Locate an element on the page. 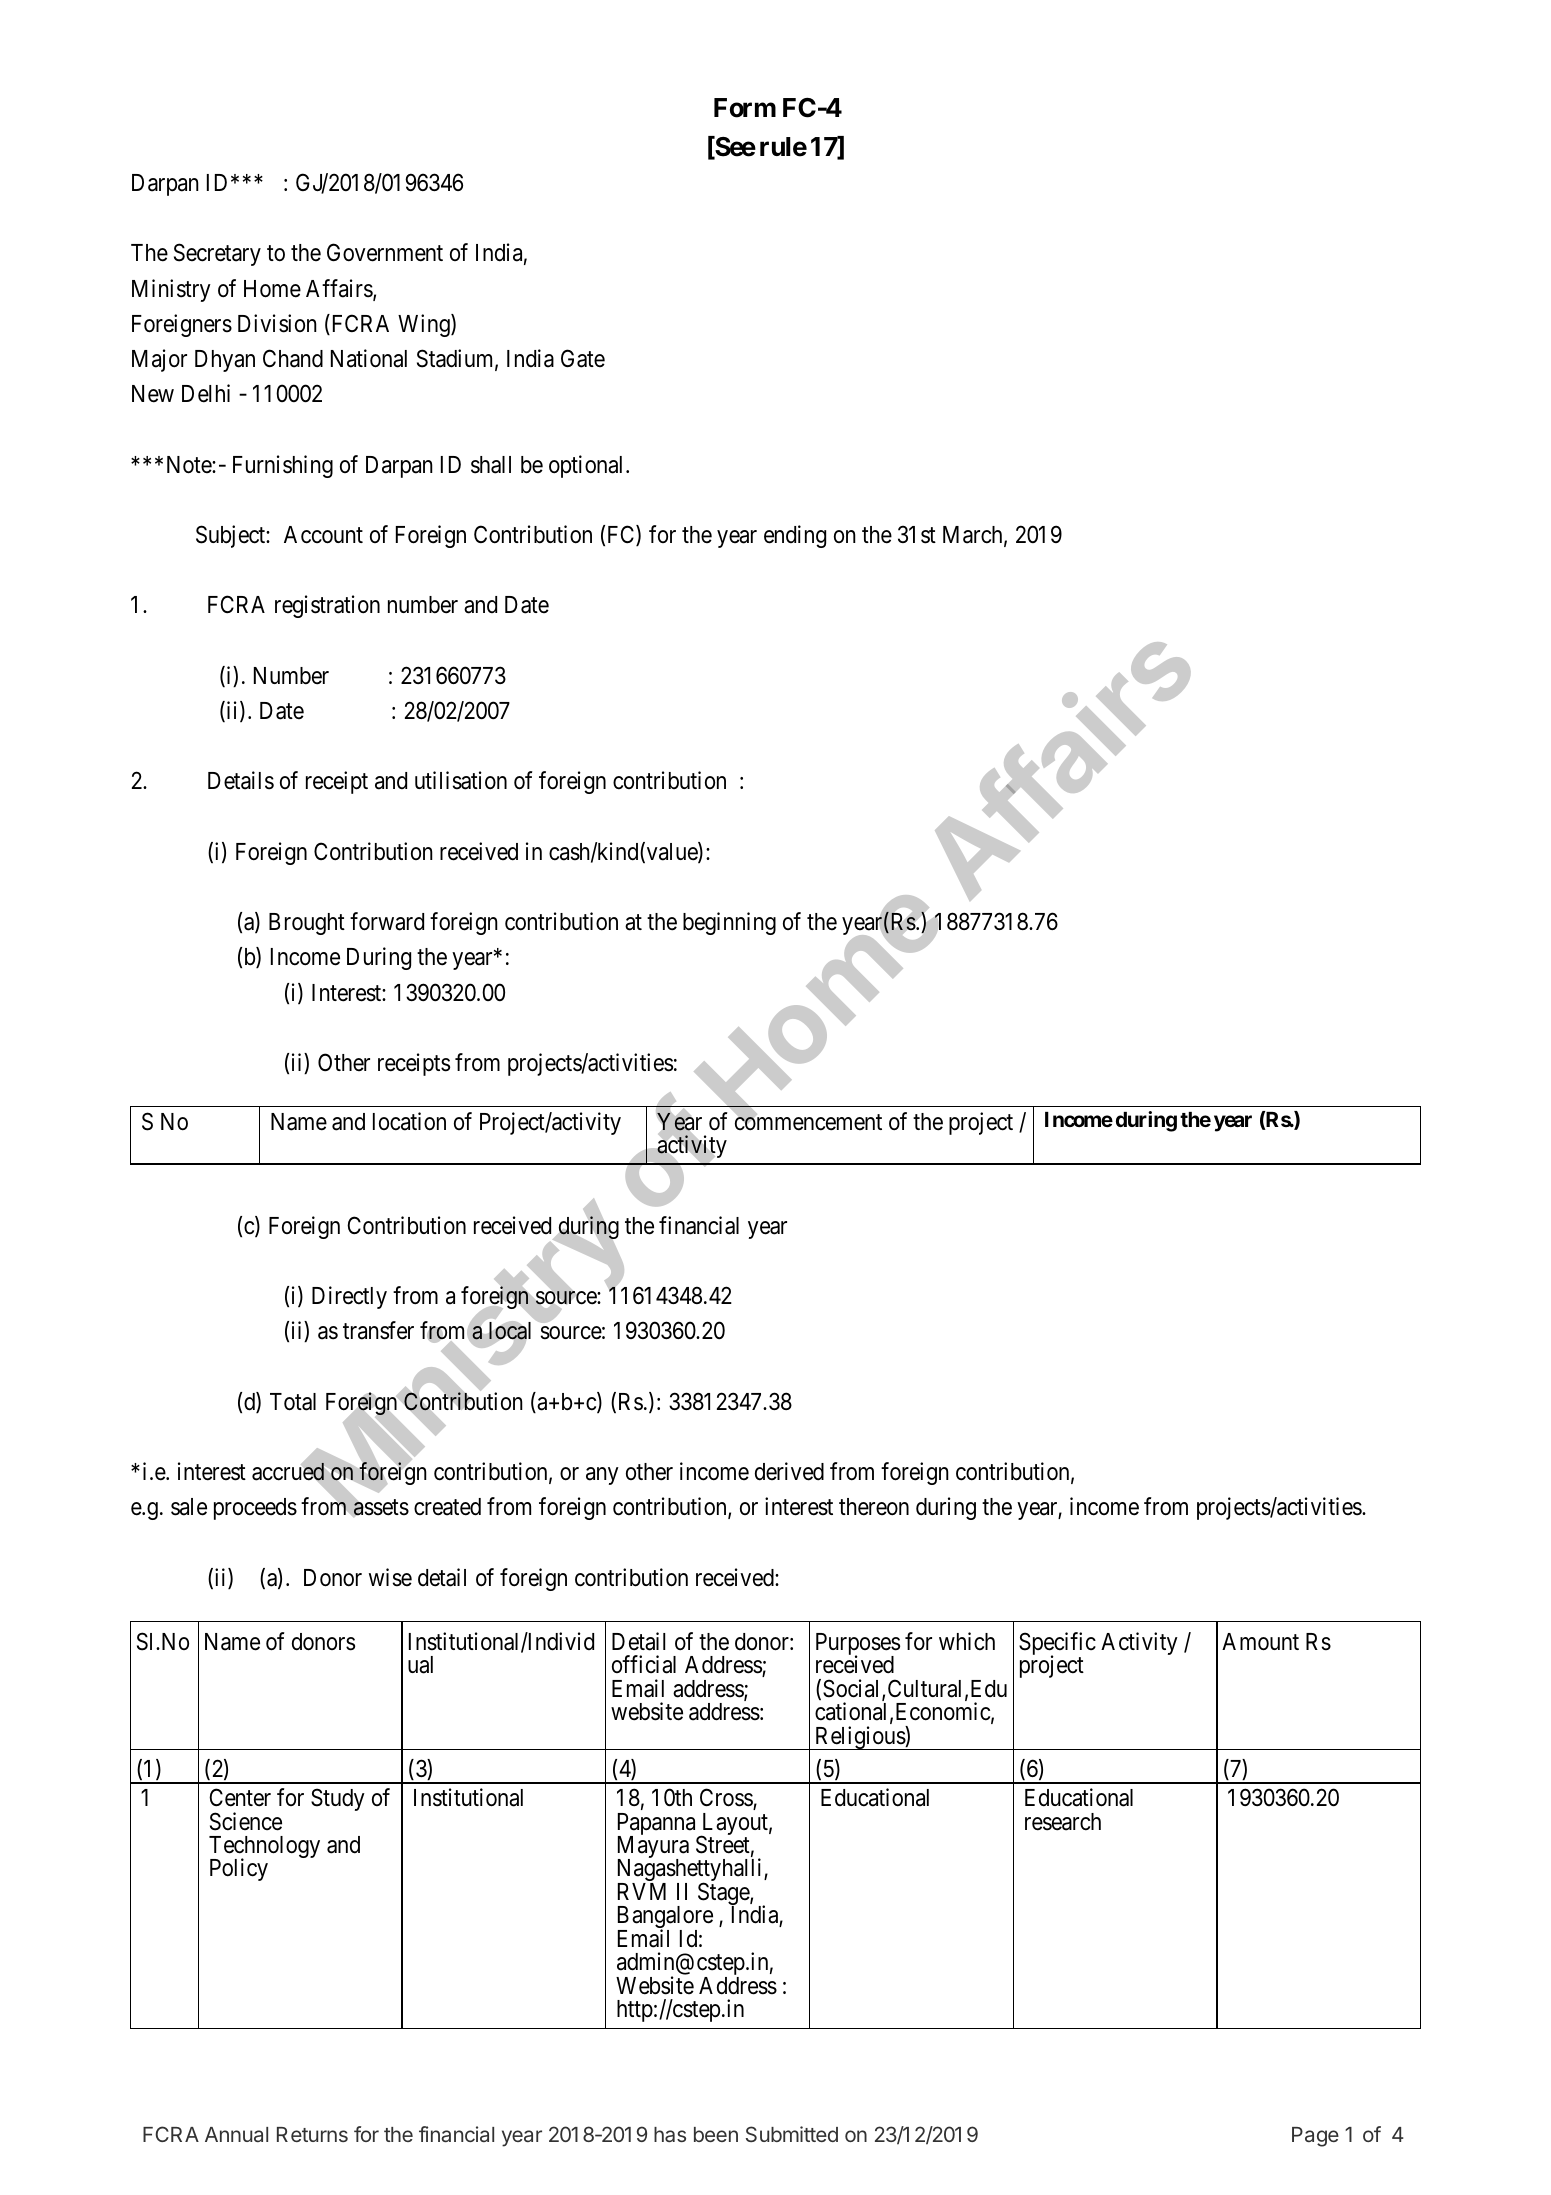  beginning is located at coordinates (729, 923).
